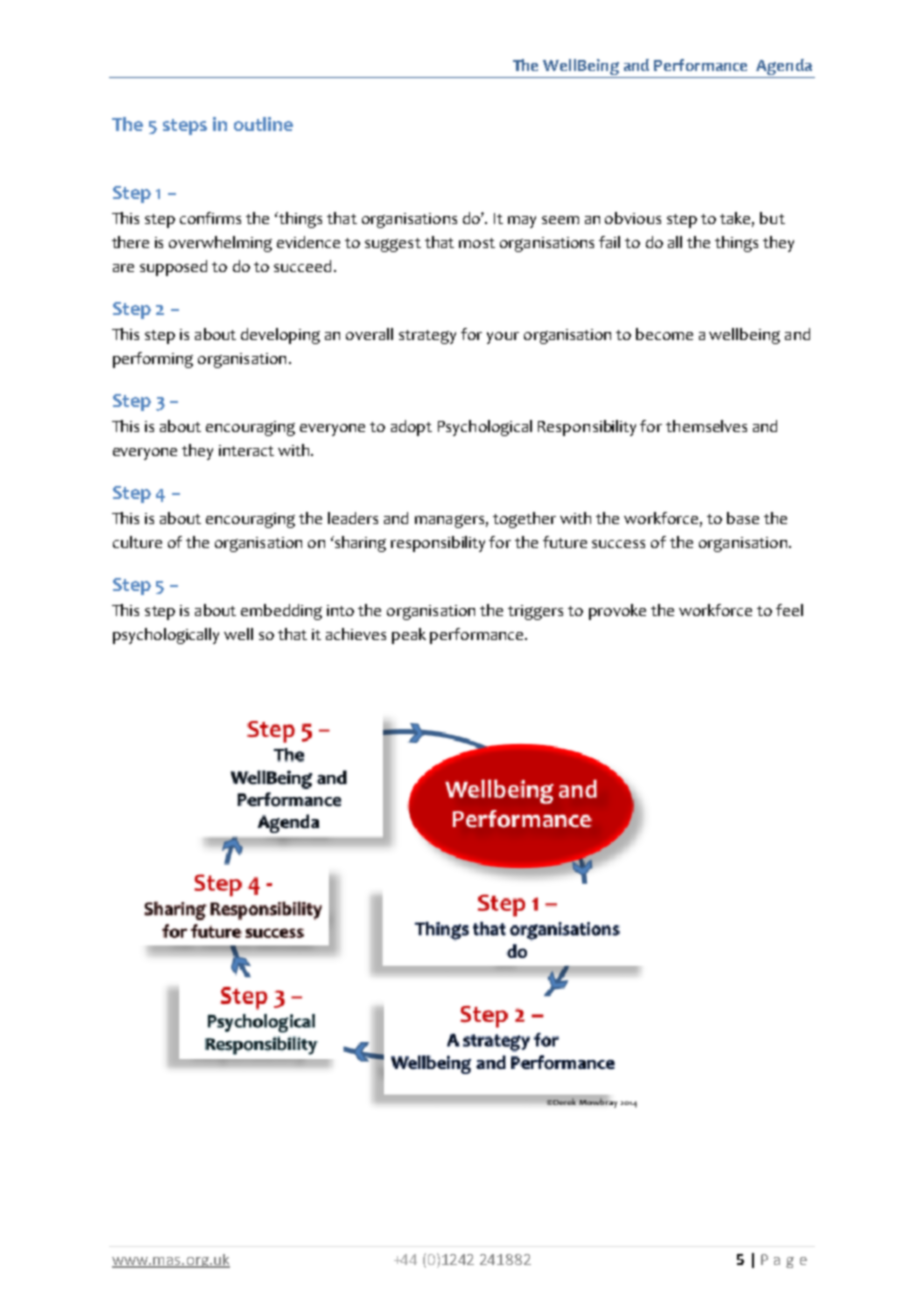  What do you see at coordinates (784, 68) in the screenshot?
I see `Agenda` at bounding box center [784, 68].
